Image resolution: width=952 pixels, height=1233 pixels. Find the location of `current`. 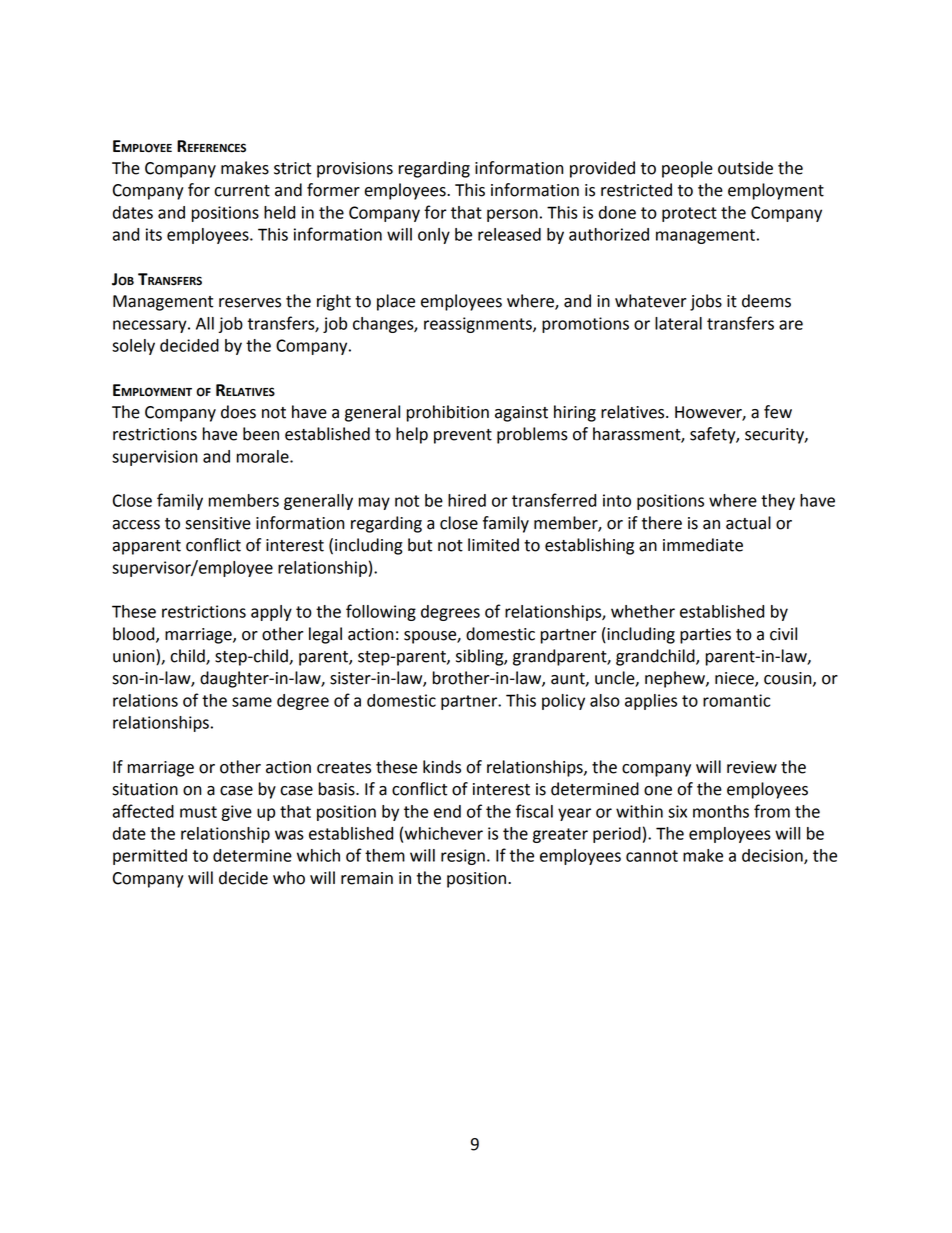

current is located at coordinates (242, 191).
